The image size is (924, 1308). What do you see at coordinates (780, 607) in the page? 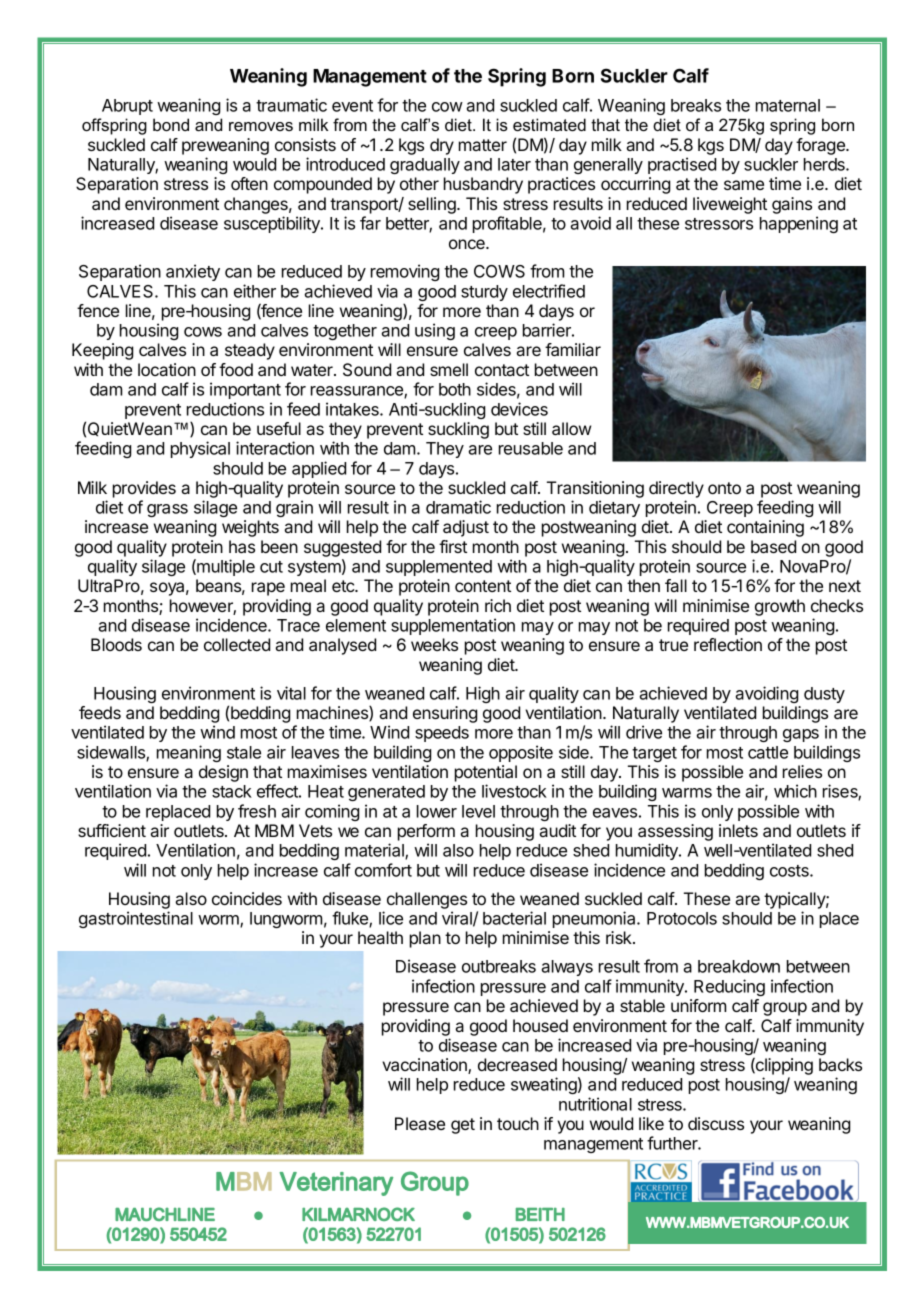
I see `growth` at bounding box center [780, 607].
